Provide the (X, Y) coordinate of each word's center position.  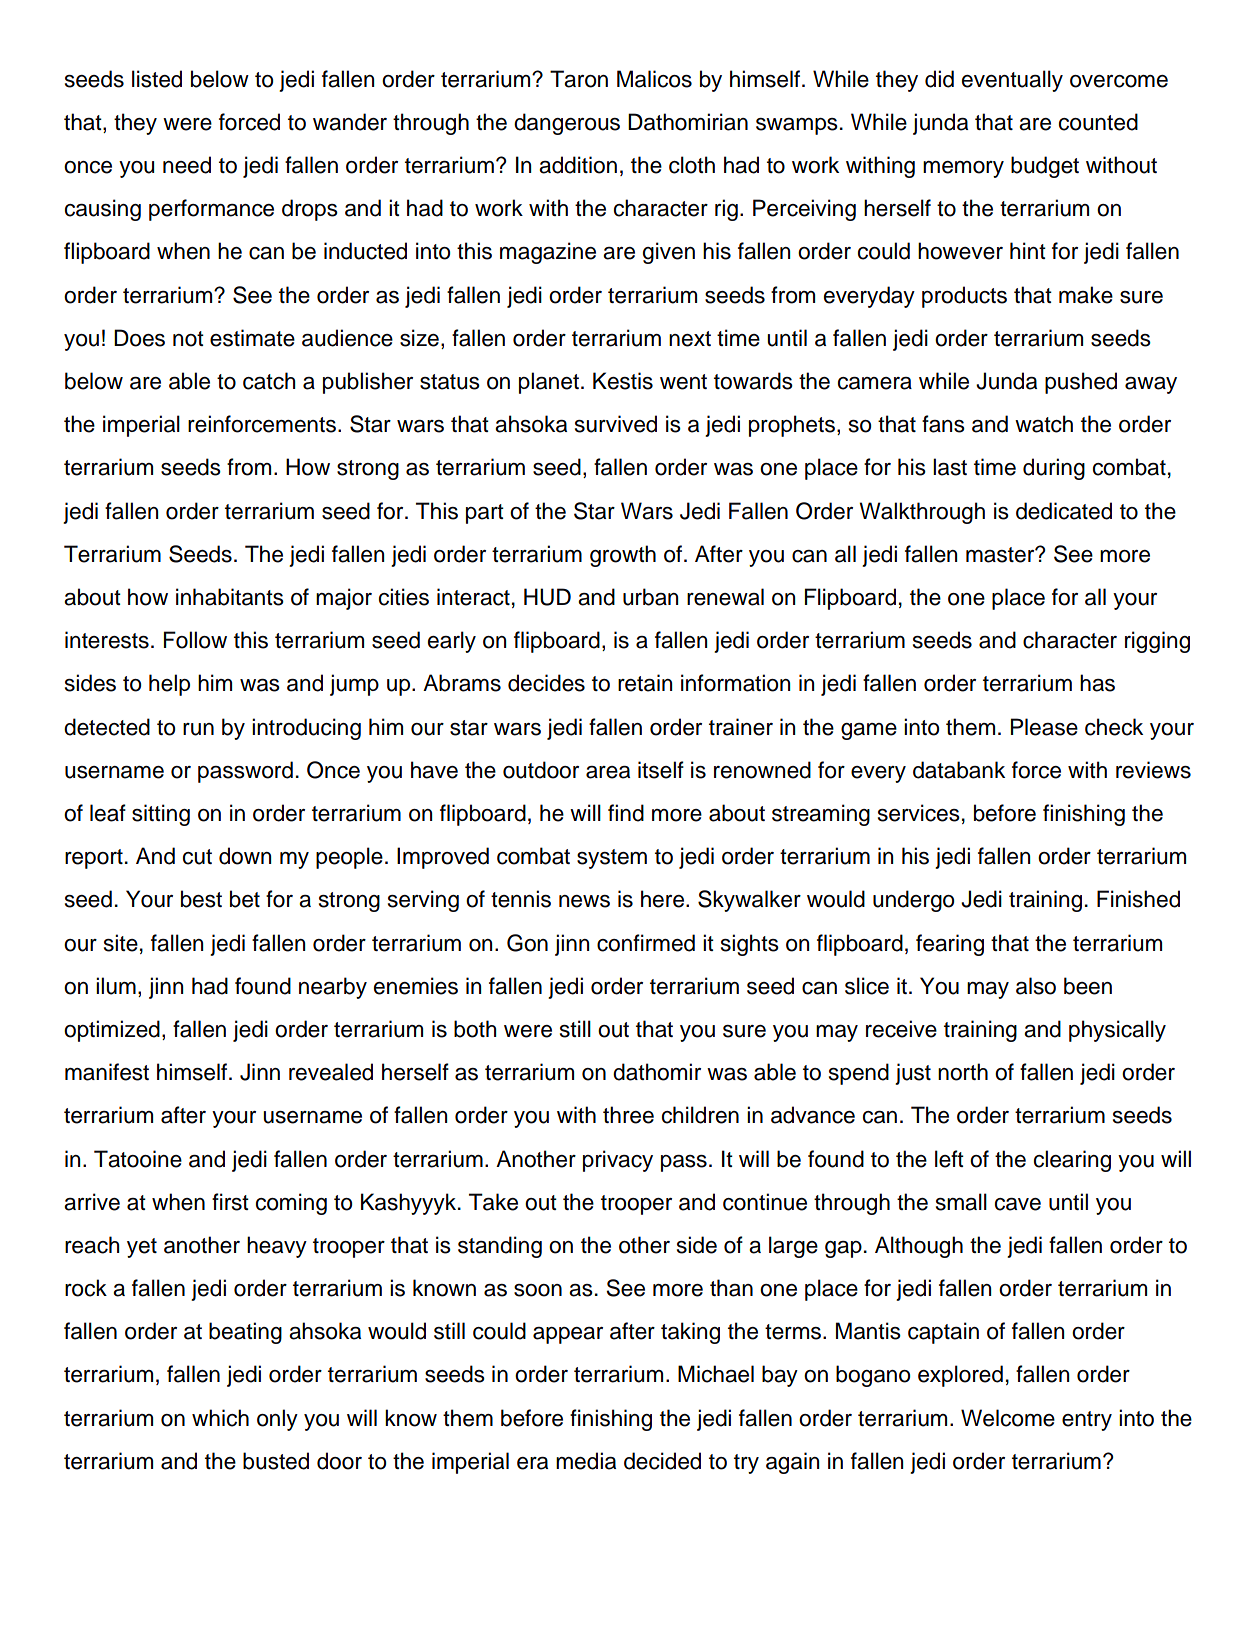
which (220, 1418)
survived (616, 424)
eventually (1012, 81)
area (608, 772)
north (963, 1072)
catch (269, 381)
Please (1044, 727)
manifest (107, 1072)
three (628, 1115)
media (586, 1461)
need (187, 165)
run (198, 729)
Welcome (1008, 1418)
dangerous (567, 124)
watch (1044, 424)
